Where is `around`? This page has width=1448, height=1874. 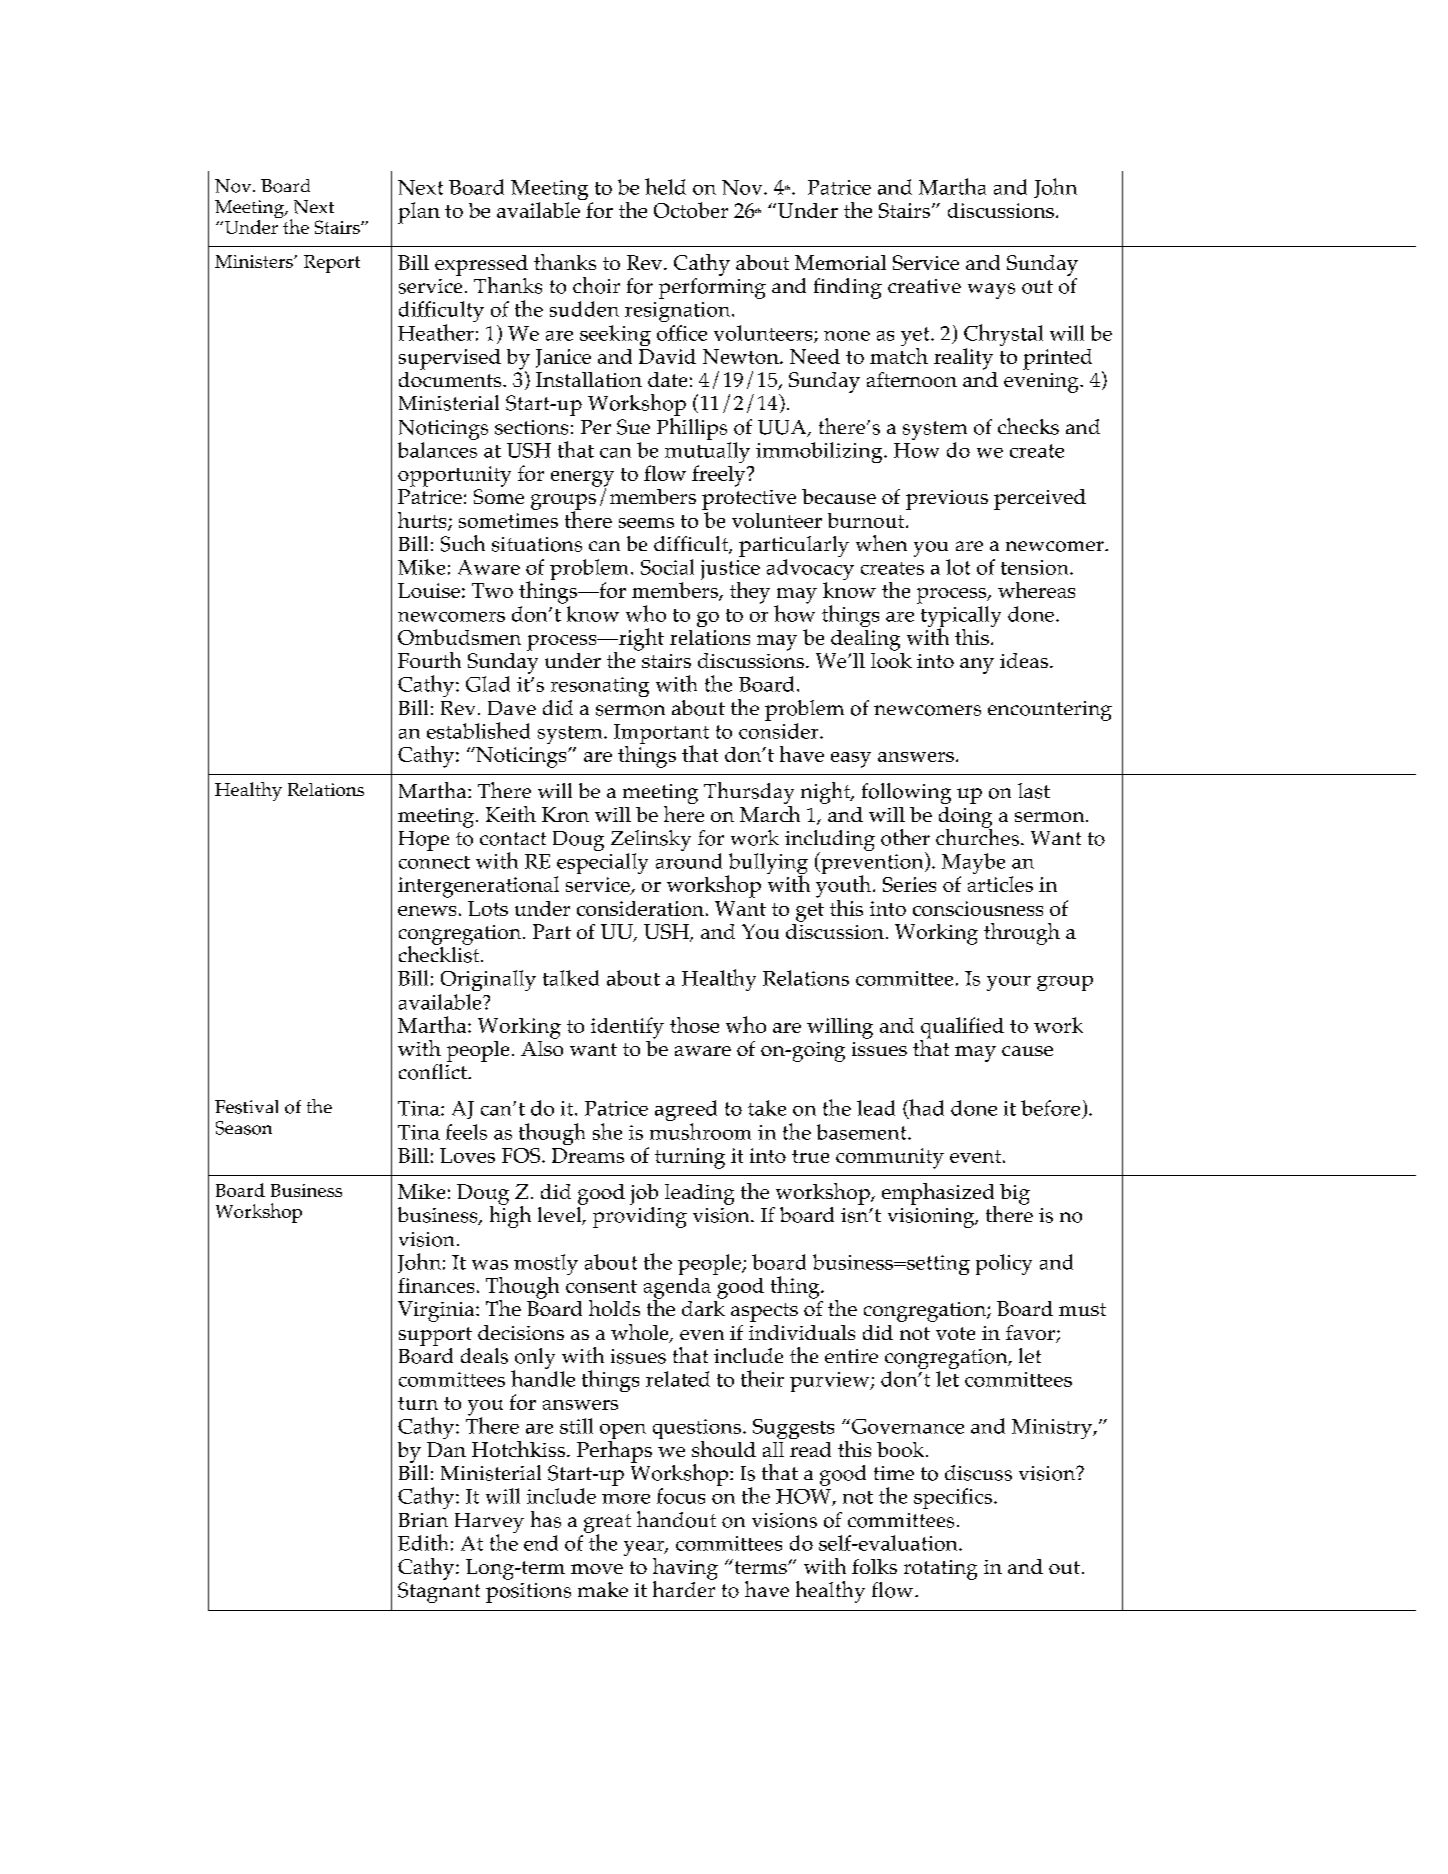 around is located at coordinates (689, 861).
